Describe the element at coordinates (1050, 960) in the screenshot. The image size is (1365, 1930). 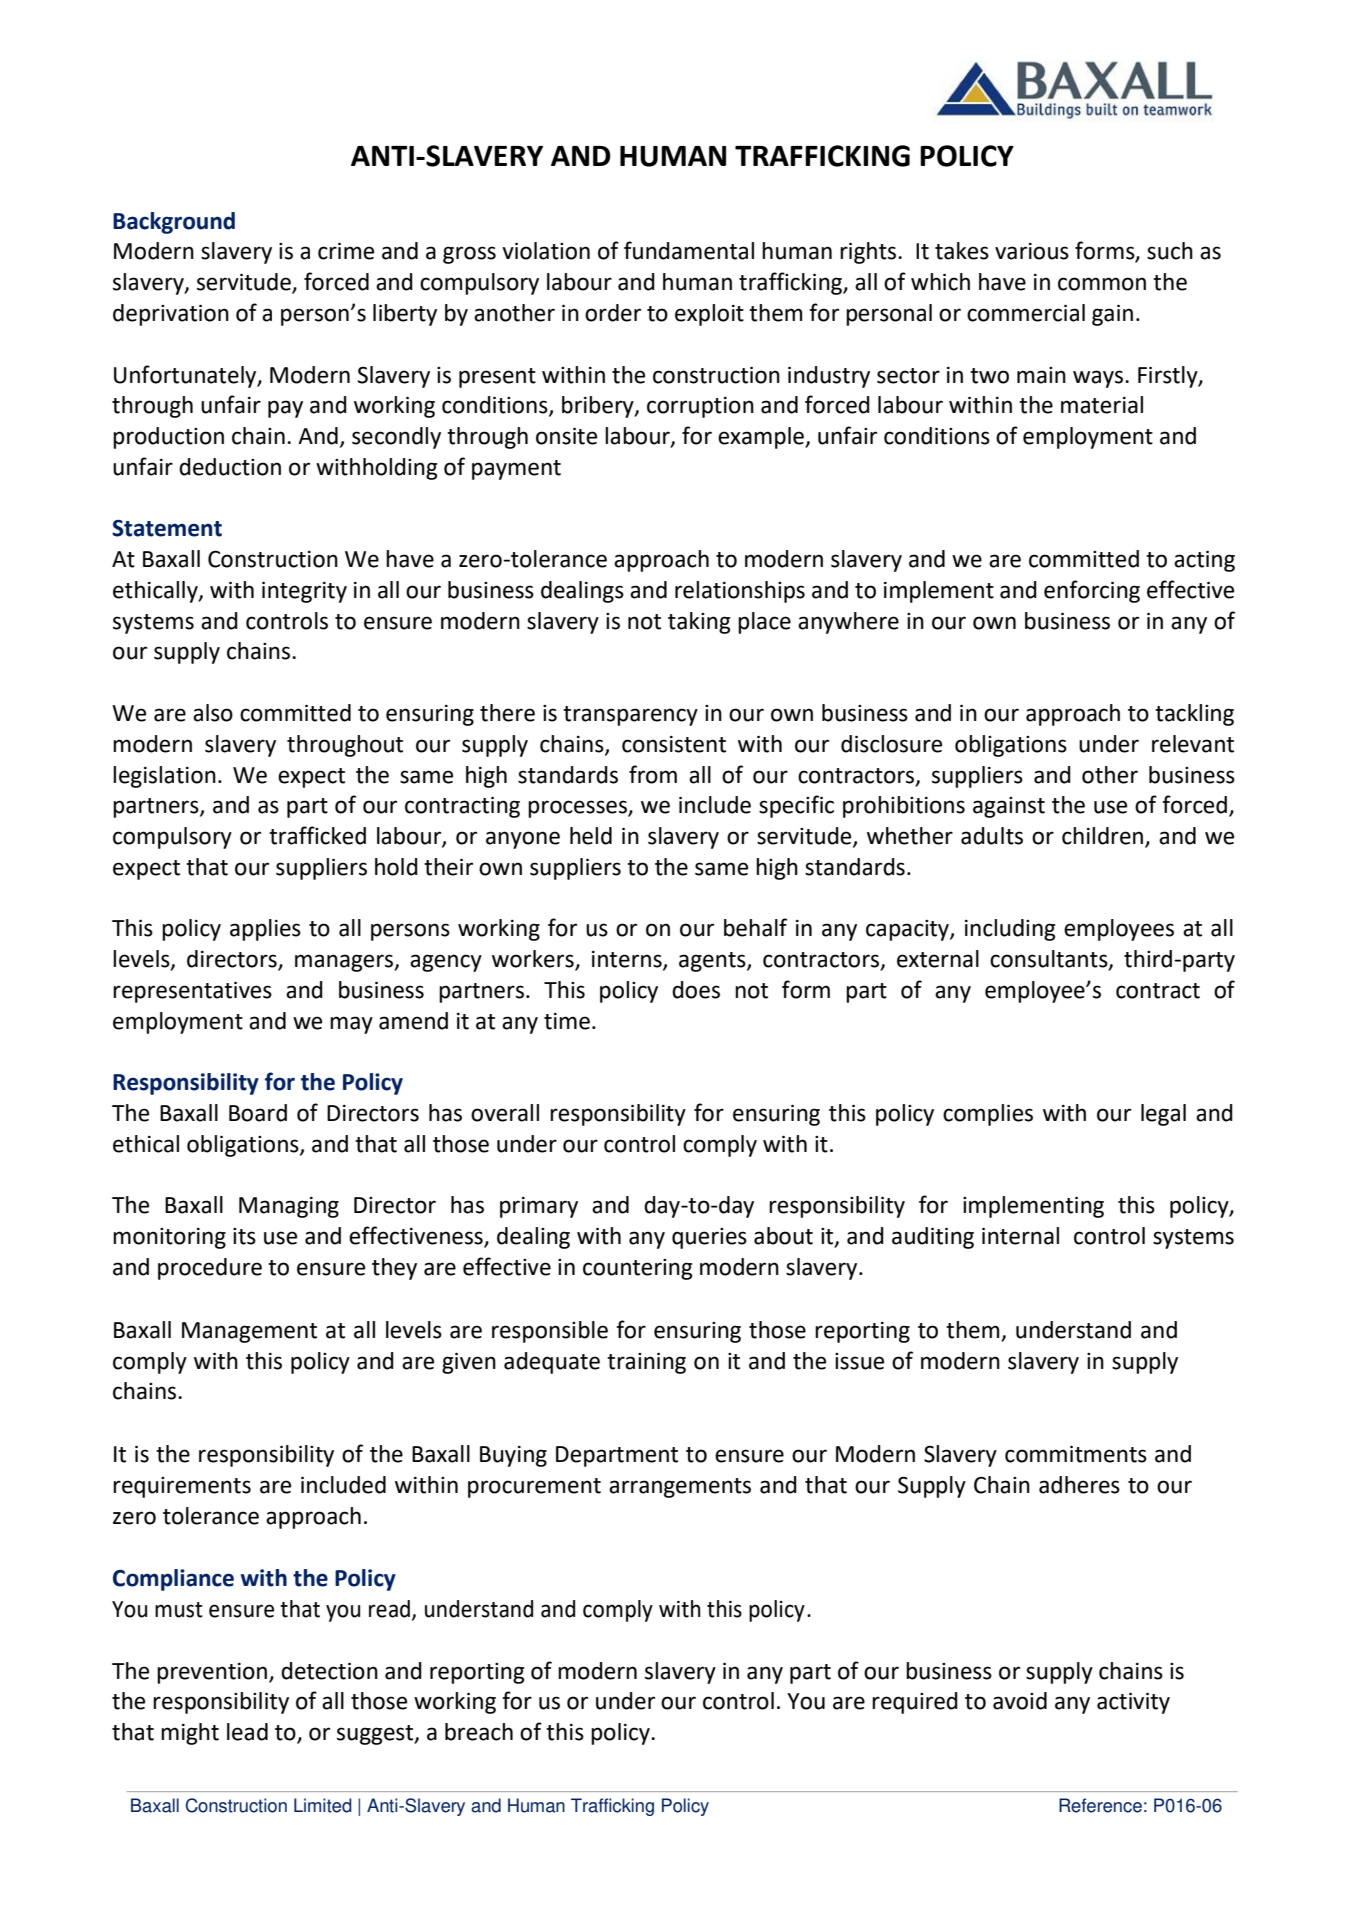
I see `consultants` at that location.
